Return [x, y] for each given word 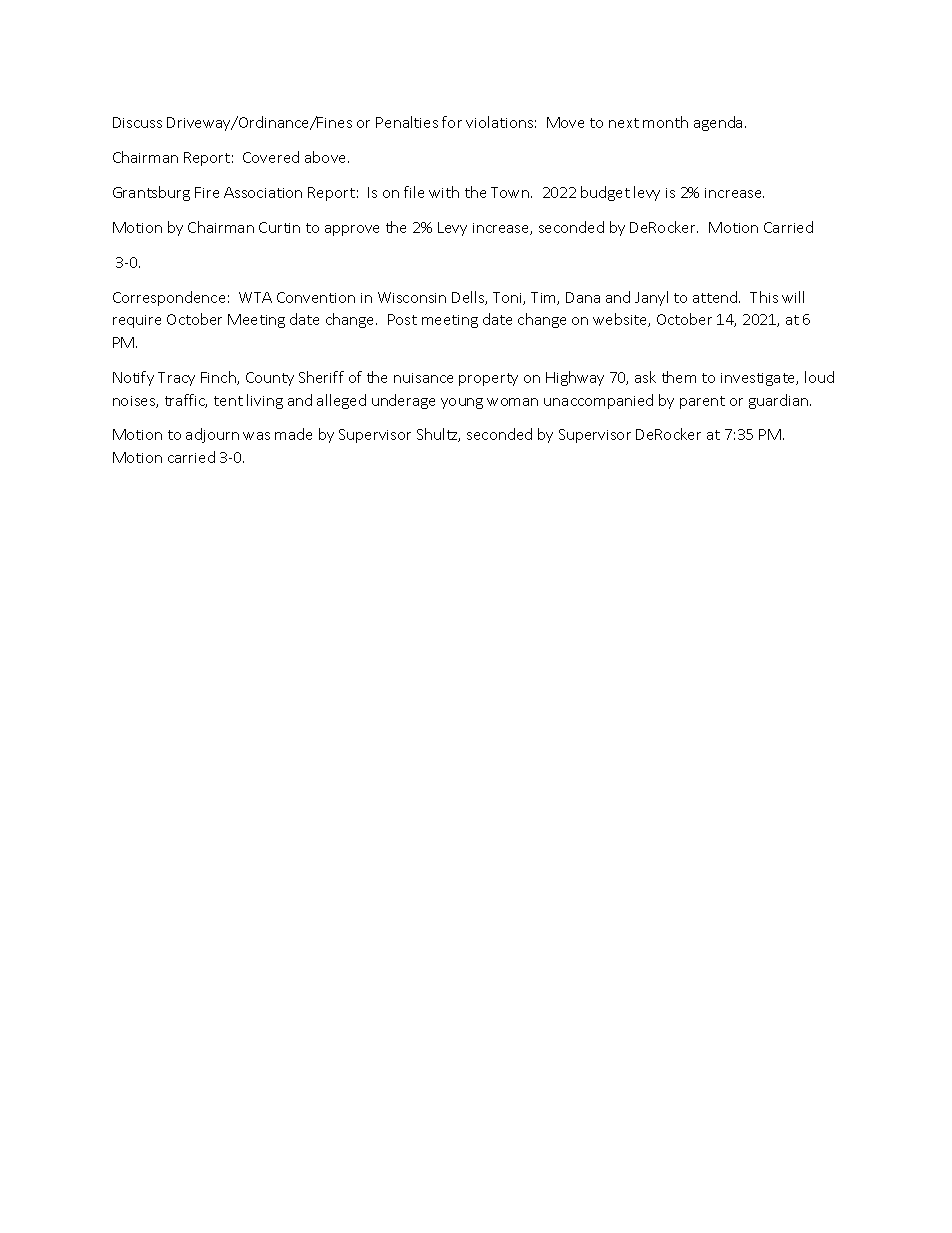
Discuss [137, 122]
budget [605, 193]
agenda [718, 123]
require [137, 321]
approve [352, 230]
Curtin [279, 227]
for [452, 122]
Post [402, 319]
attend [716, 297]
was [256, 436]
